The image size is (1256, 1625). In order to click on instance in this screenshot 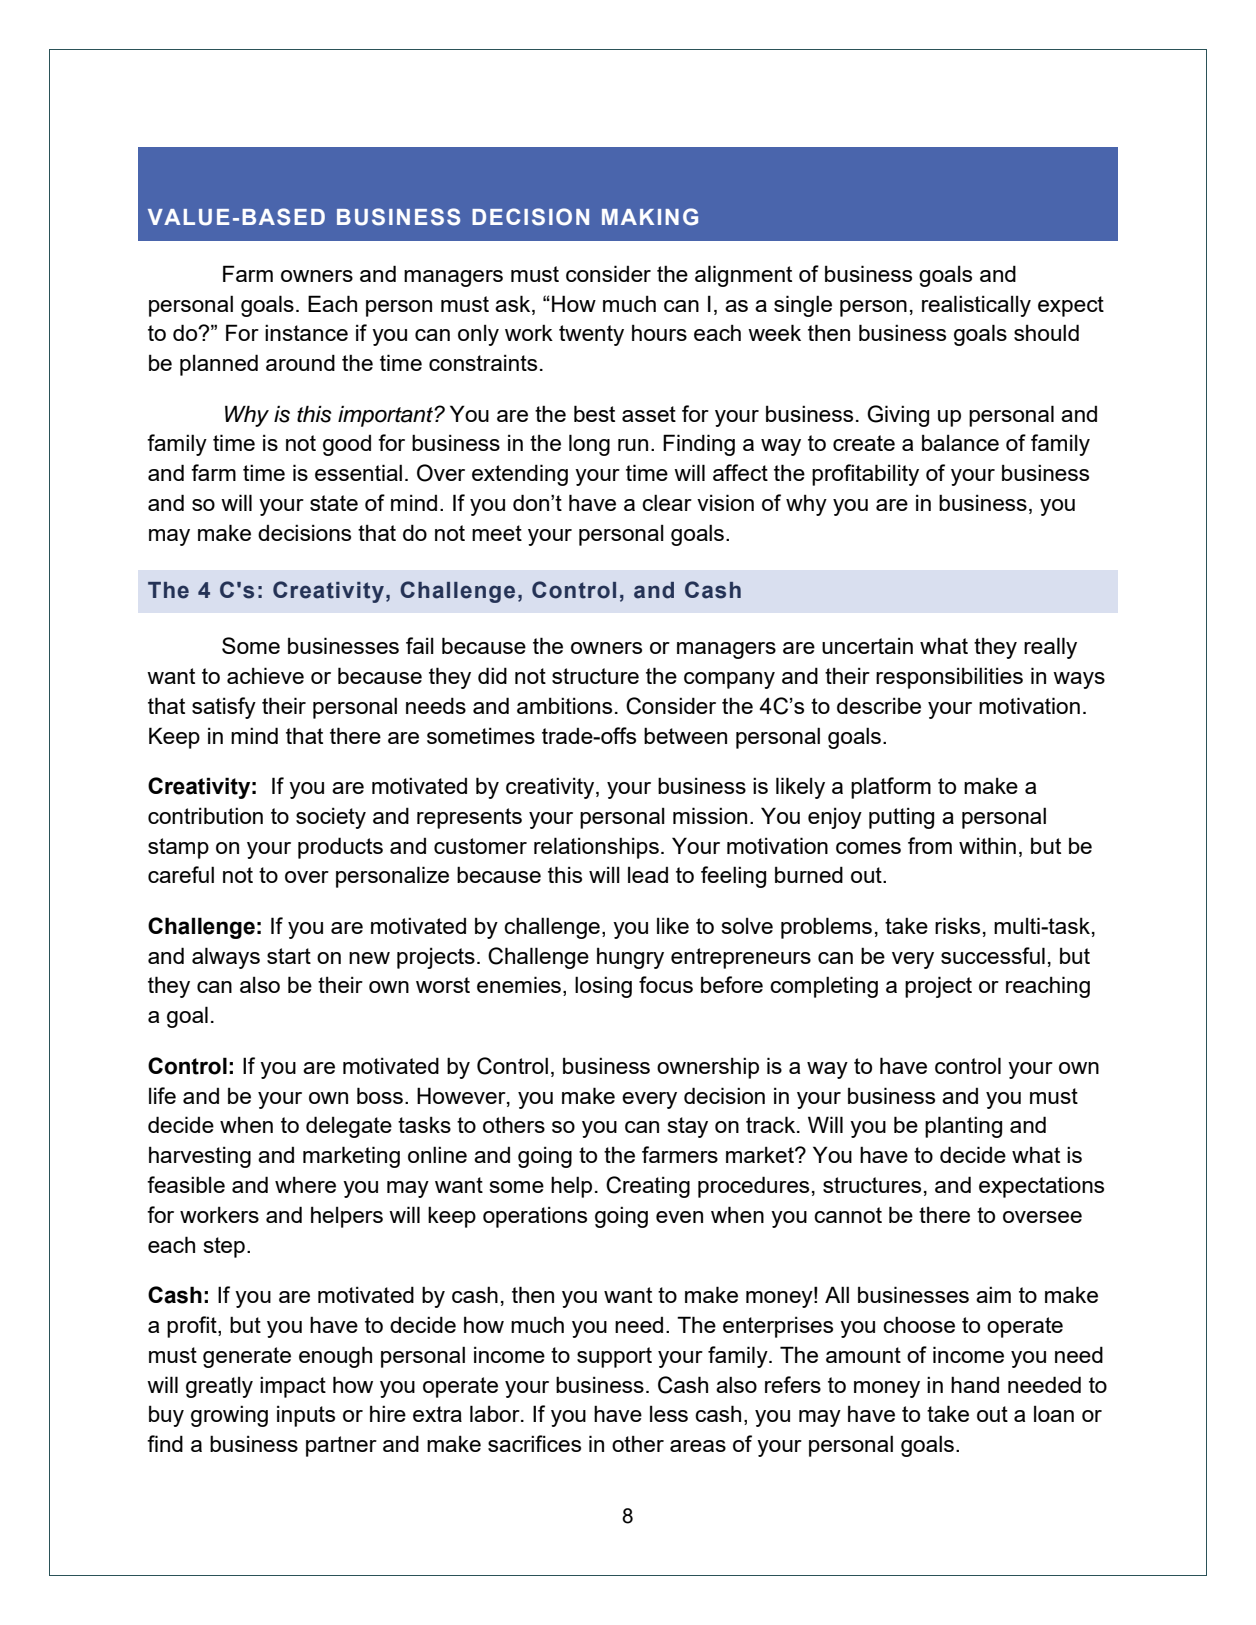, I will do `click(306, 332)`.
